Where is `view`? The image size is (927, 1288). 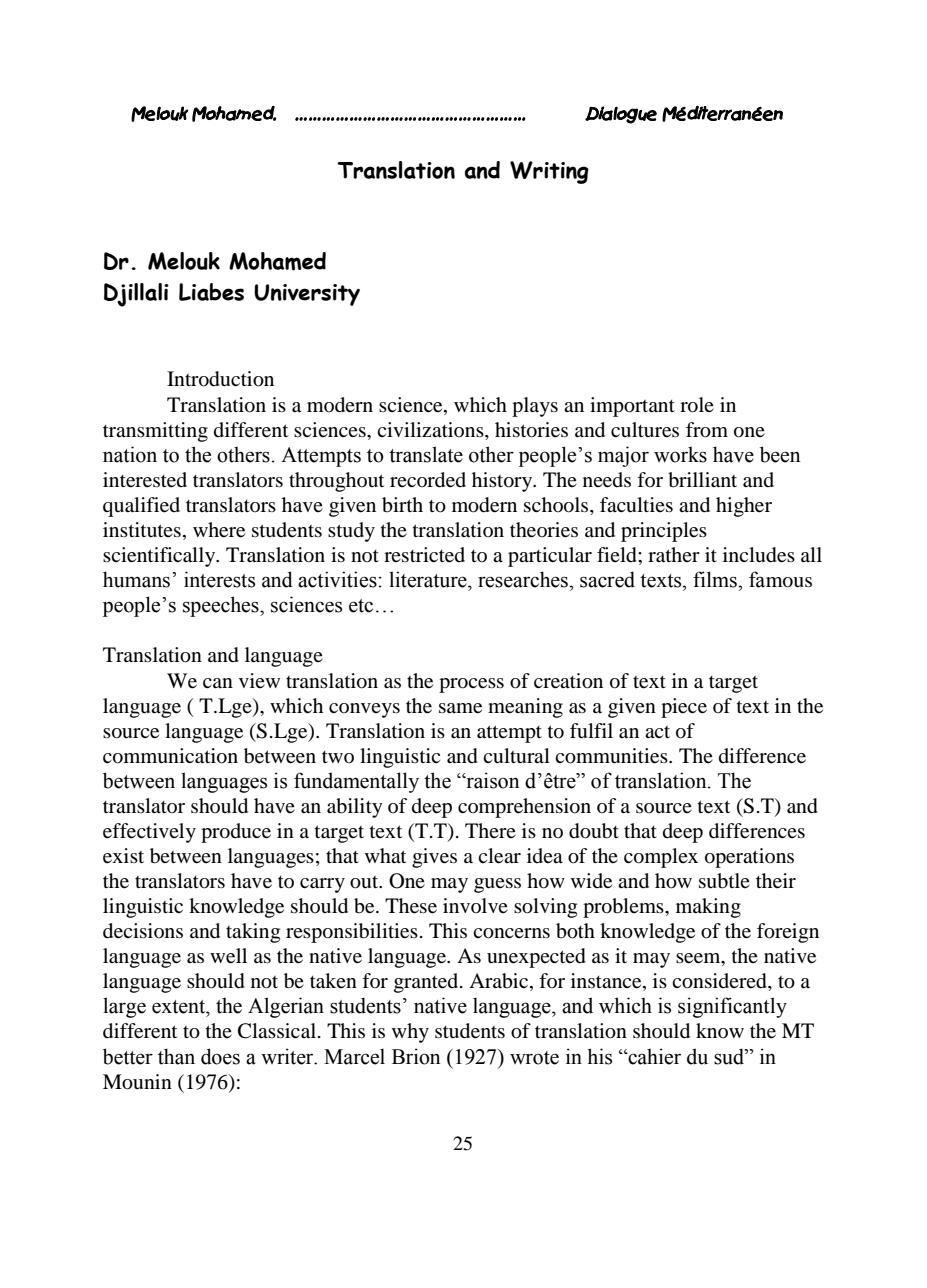
view is located at coordinates (259, 680).
